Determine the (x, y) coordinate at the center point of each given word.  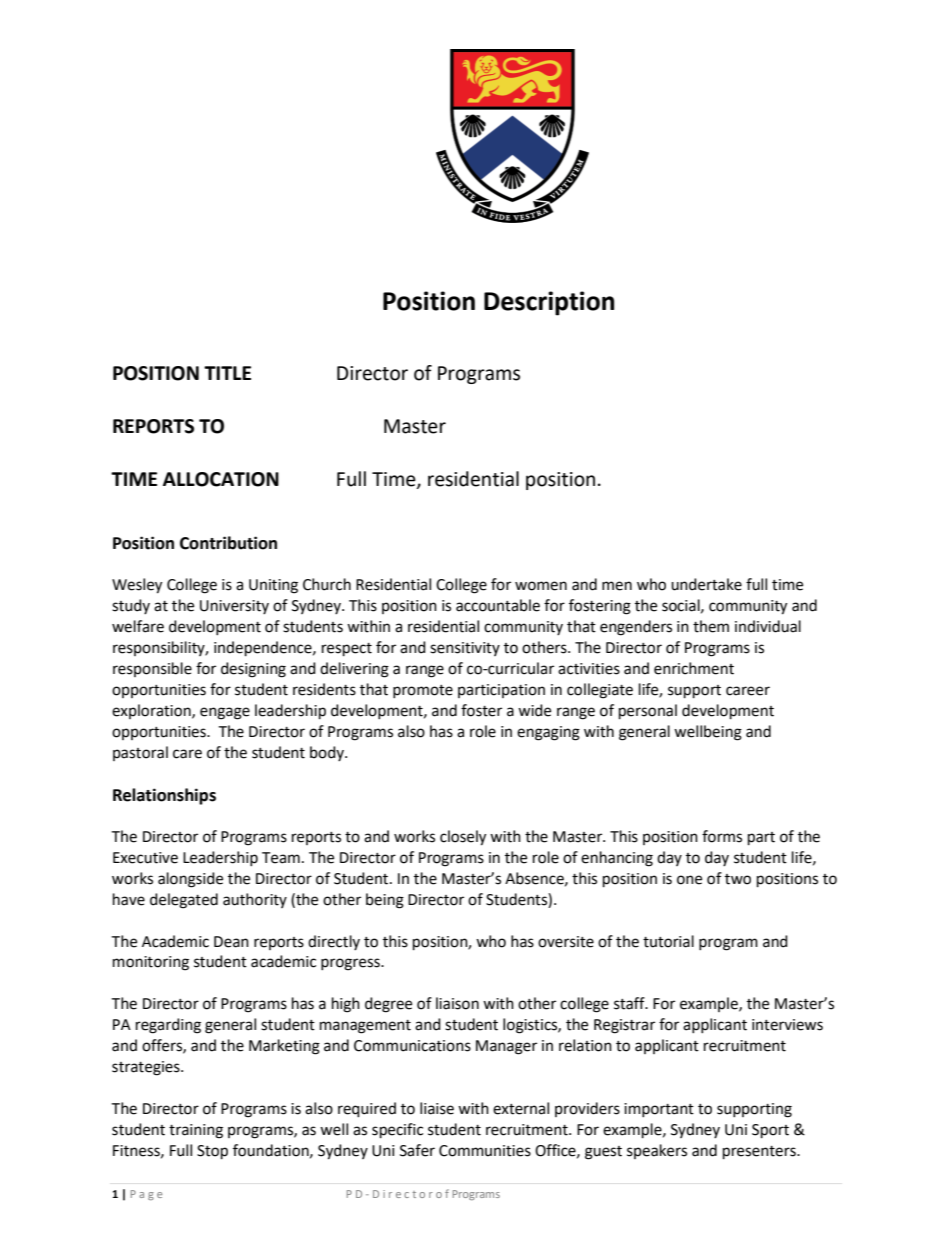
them (711, 626)
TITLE (227, 373)
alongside (190, 880)
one (689, 880)
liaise (437, 1108)
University (234, 607)
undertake (706, 584)
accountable (498, 605)
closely (463, 838)
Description (549, 303)
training (196, 1131)
